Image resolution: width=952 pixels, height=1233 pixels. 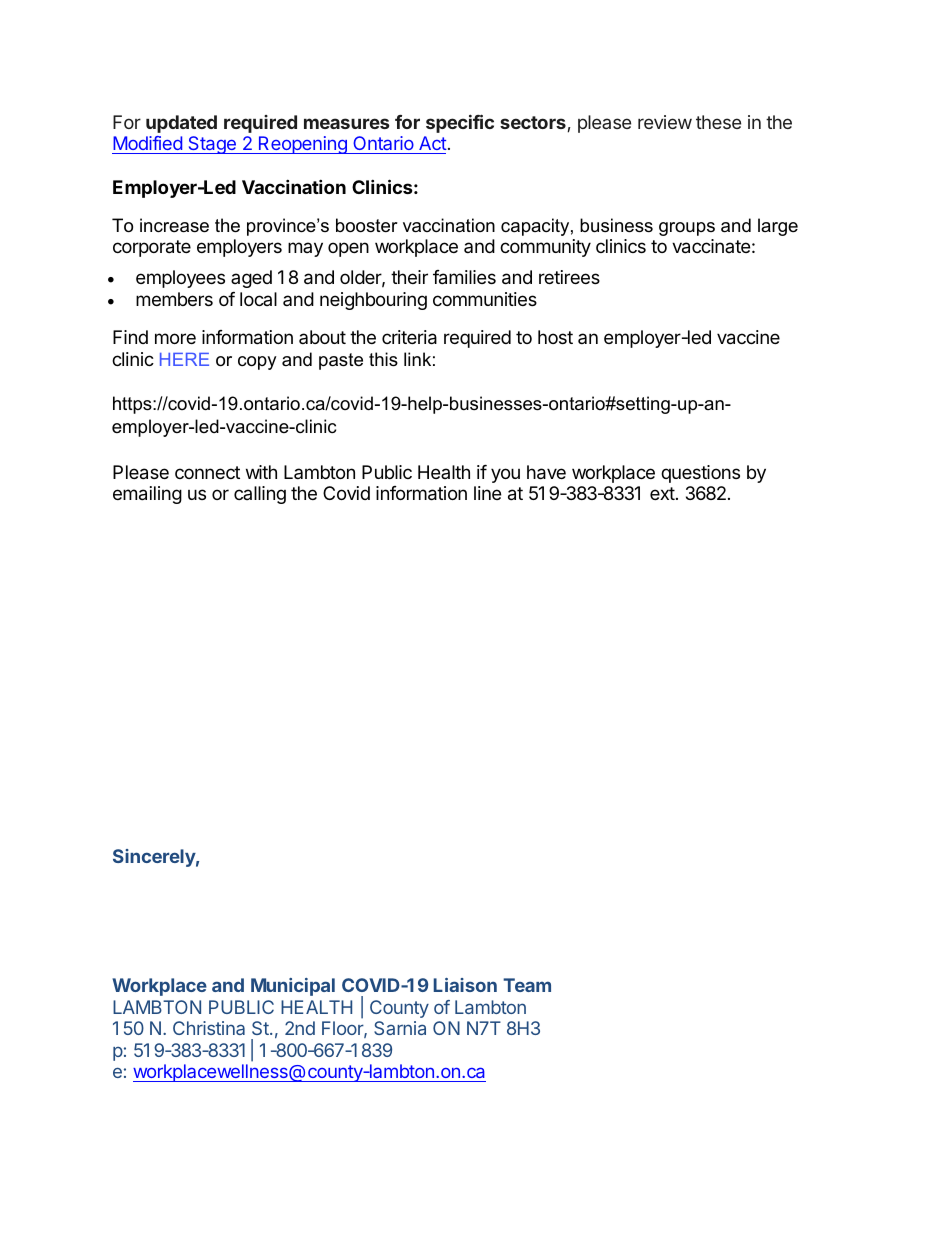 What do you see at coordinates (209, 1028) in the page?
I see `Christina` at bounding box center [209, 1028].
